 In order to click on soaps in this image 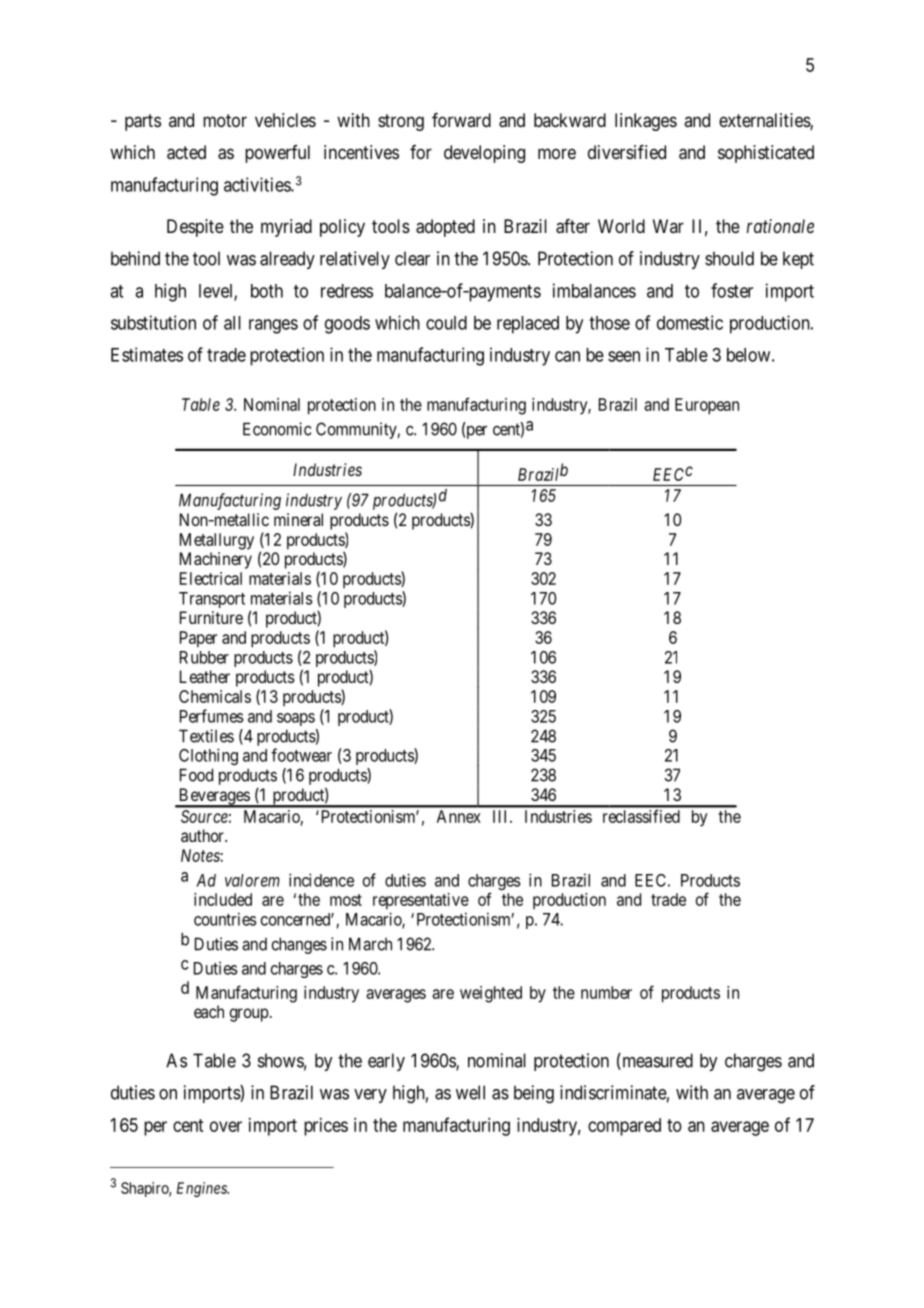, I will do `click(296, 719)`.
